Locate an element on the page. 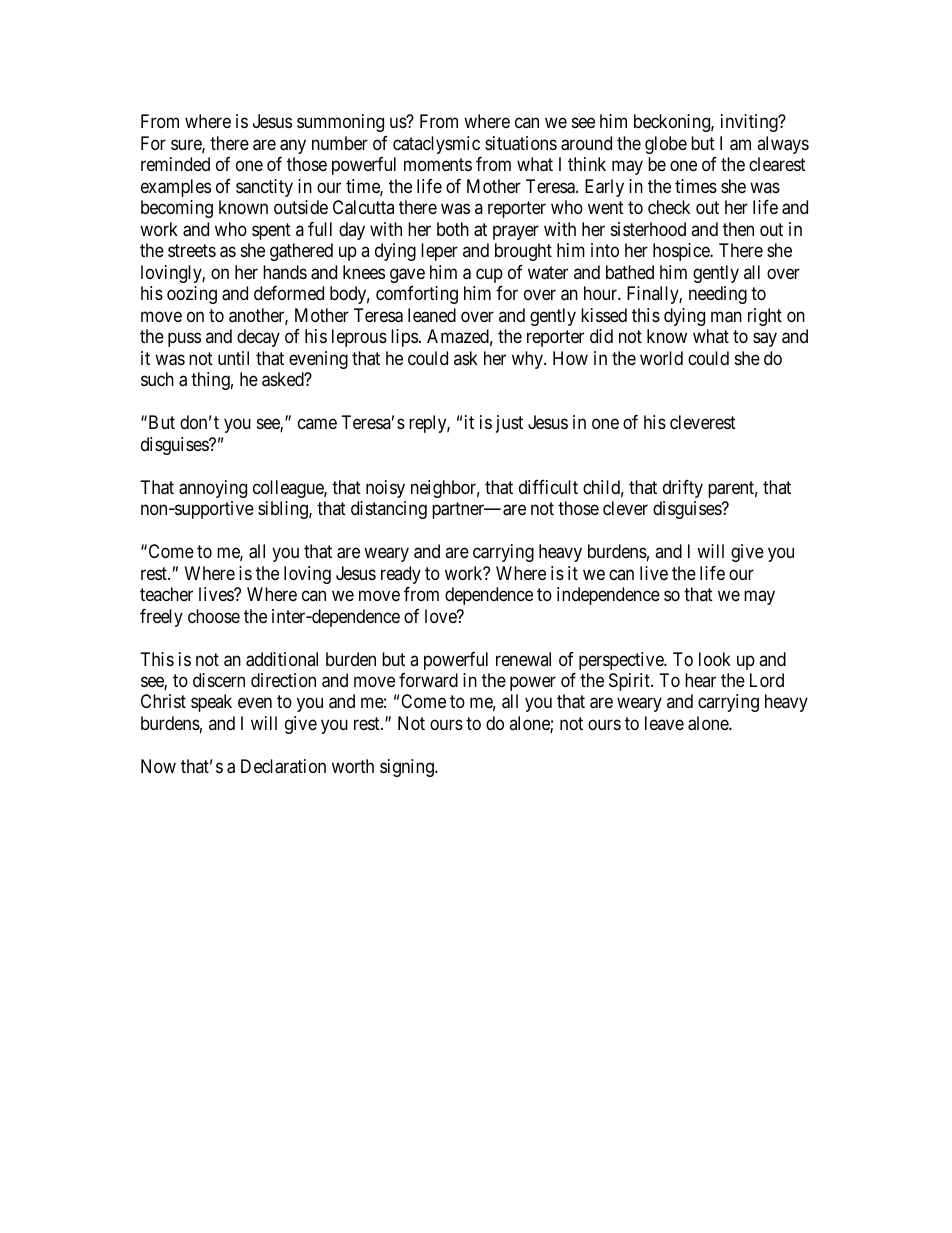 This page has width=952, height=1233. leave is located at coordinates (664, 723).
